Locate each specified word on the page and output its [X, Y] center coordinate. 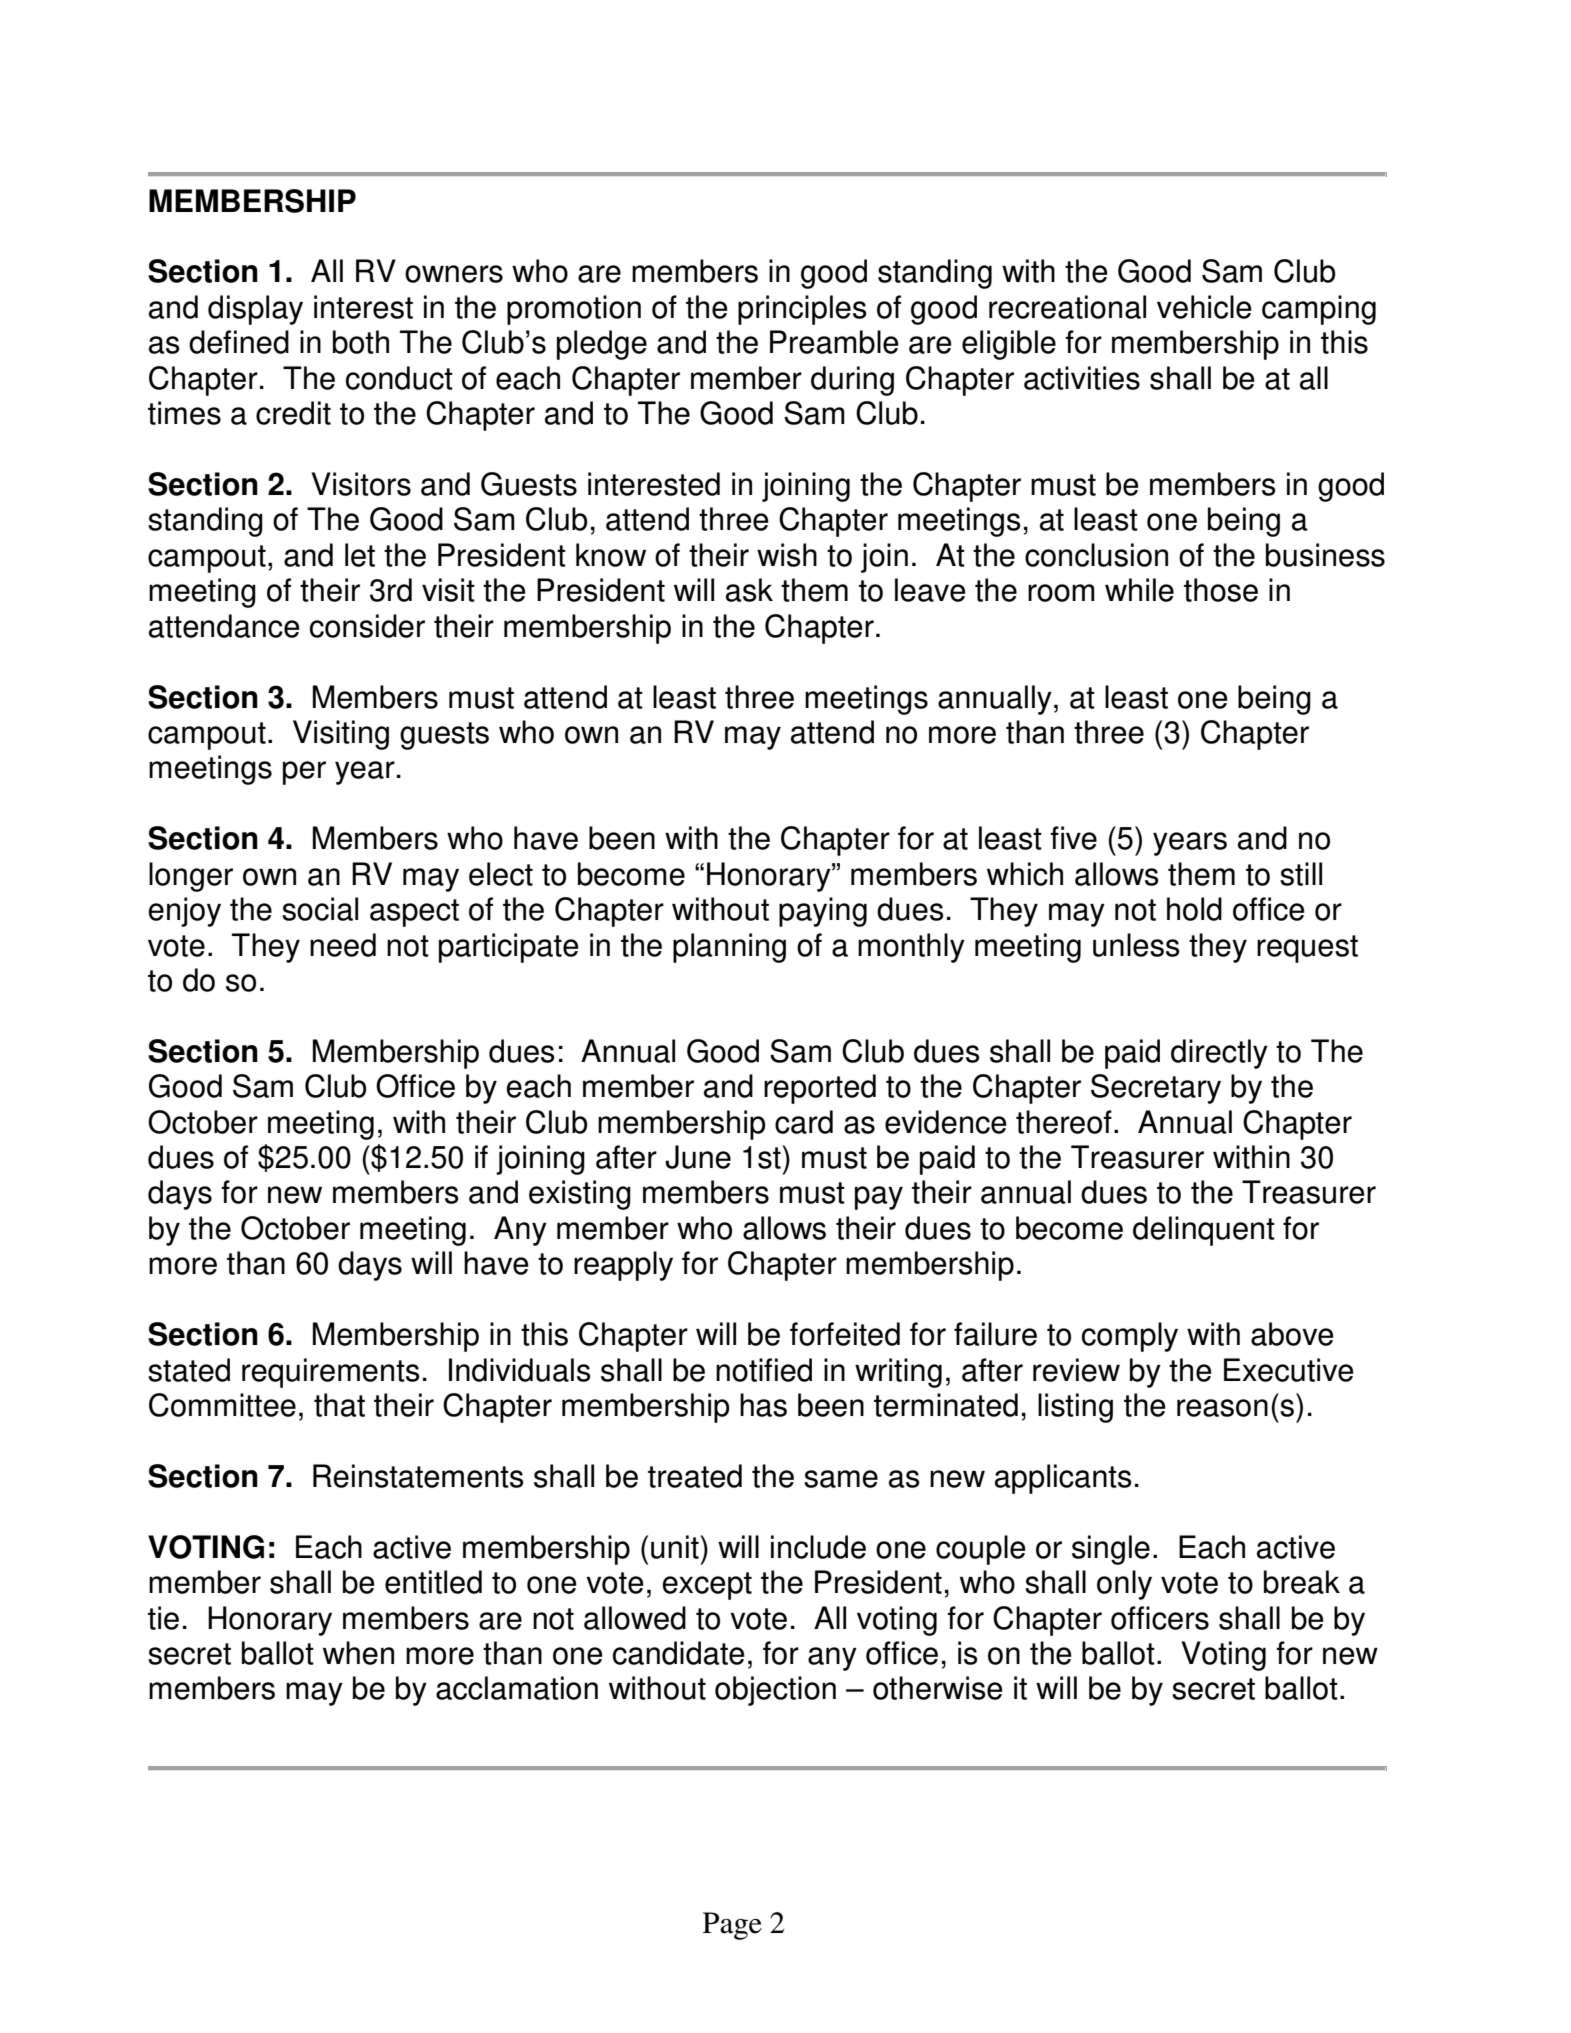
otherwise [938, 1688]
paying [823, 912]
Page [732, 1926]
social [320, 909]
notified [764, 1370]
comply [1130, 1337]
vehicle [1204, 307]
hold [1194, 909]
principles [802, 310]
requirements [331, 1373]
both [361, 342]
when [358, 1653]
